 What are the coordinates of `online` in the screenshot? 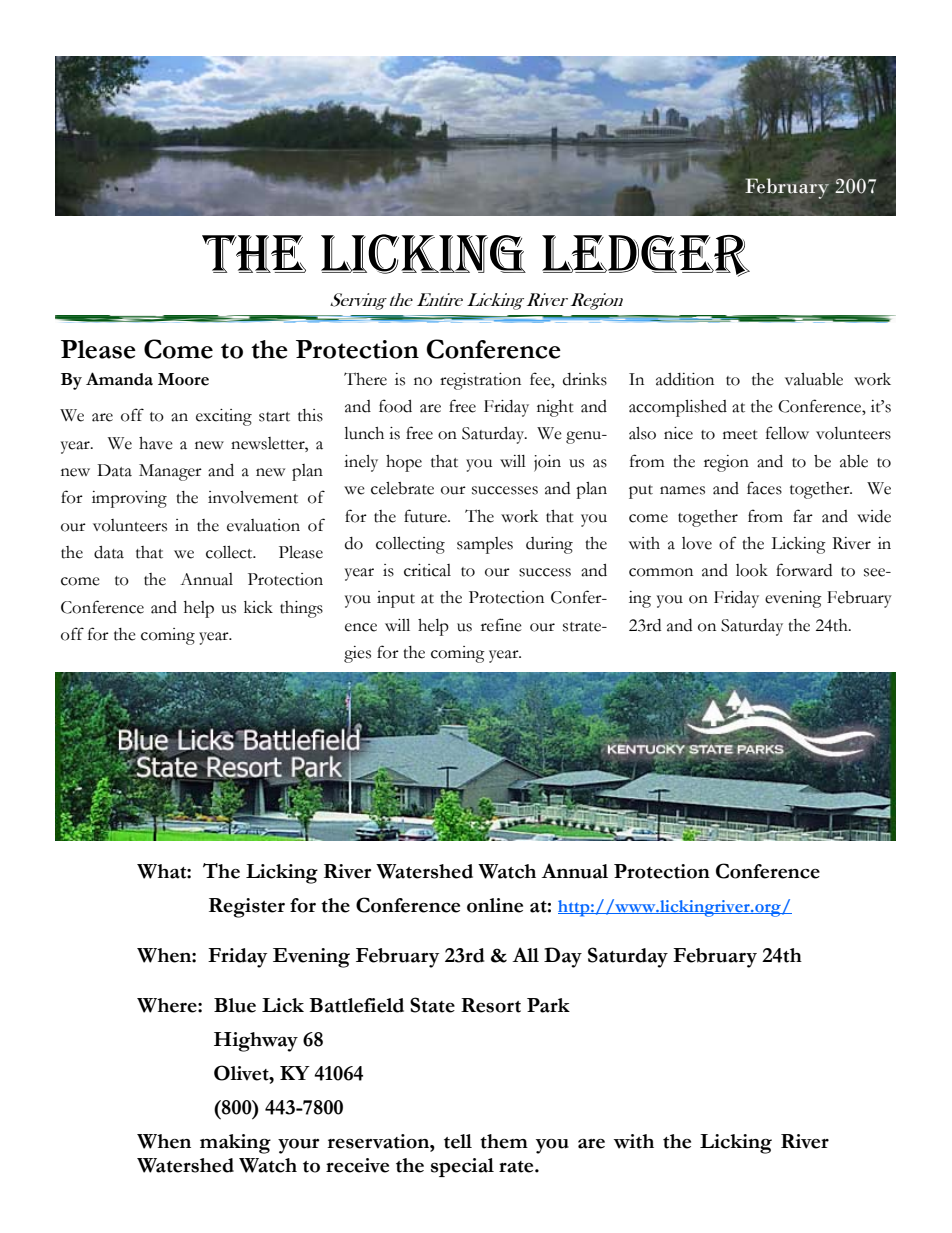 It's located at (495, 905).
